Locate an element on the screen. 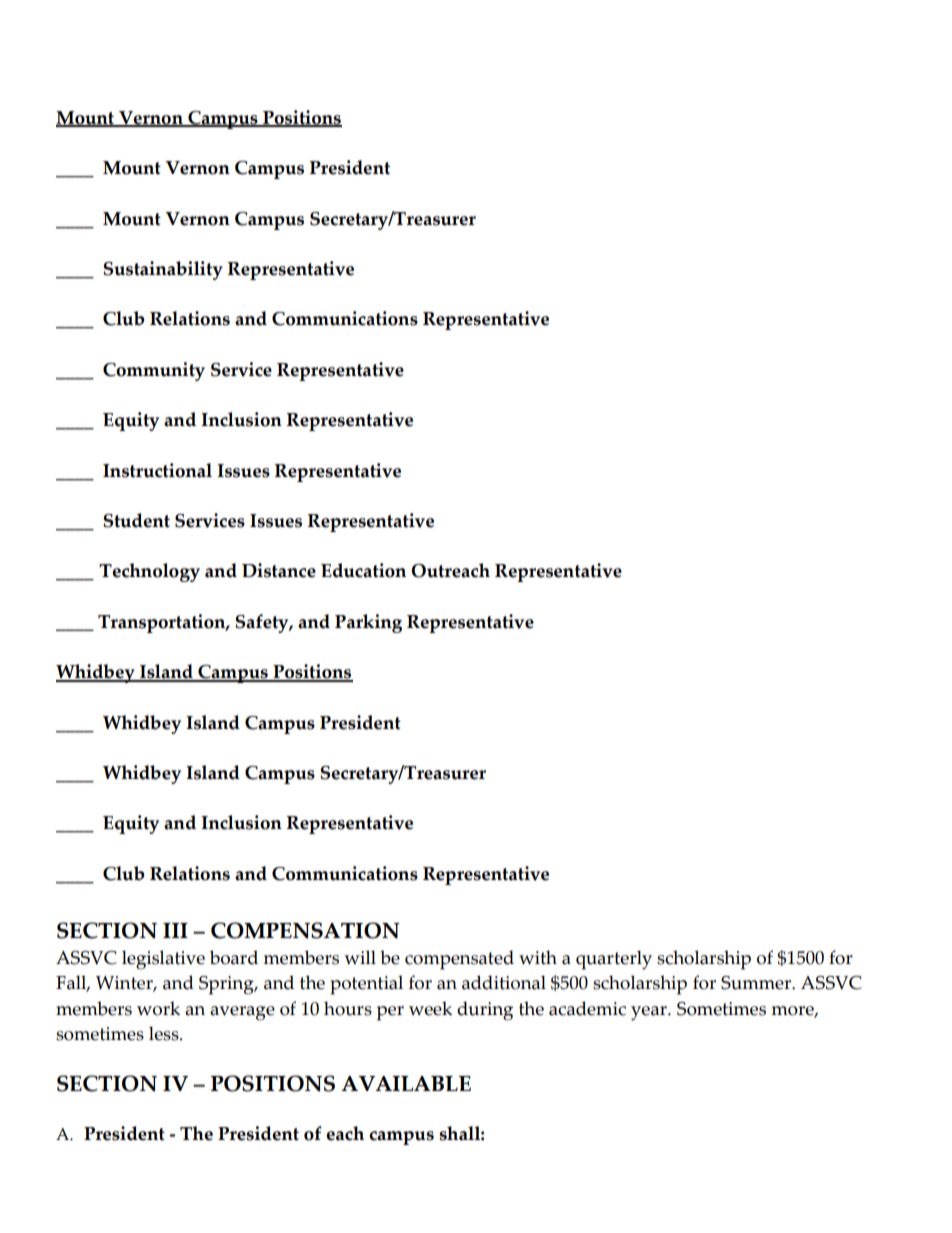 Image resolution: width=952 pixels, height=1233 pixels. III is located at coordinates (175, 930).
